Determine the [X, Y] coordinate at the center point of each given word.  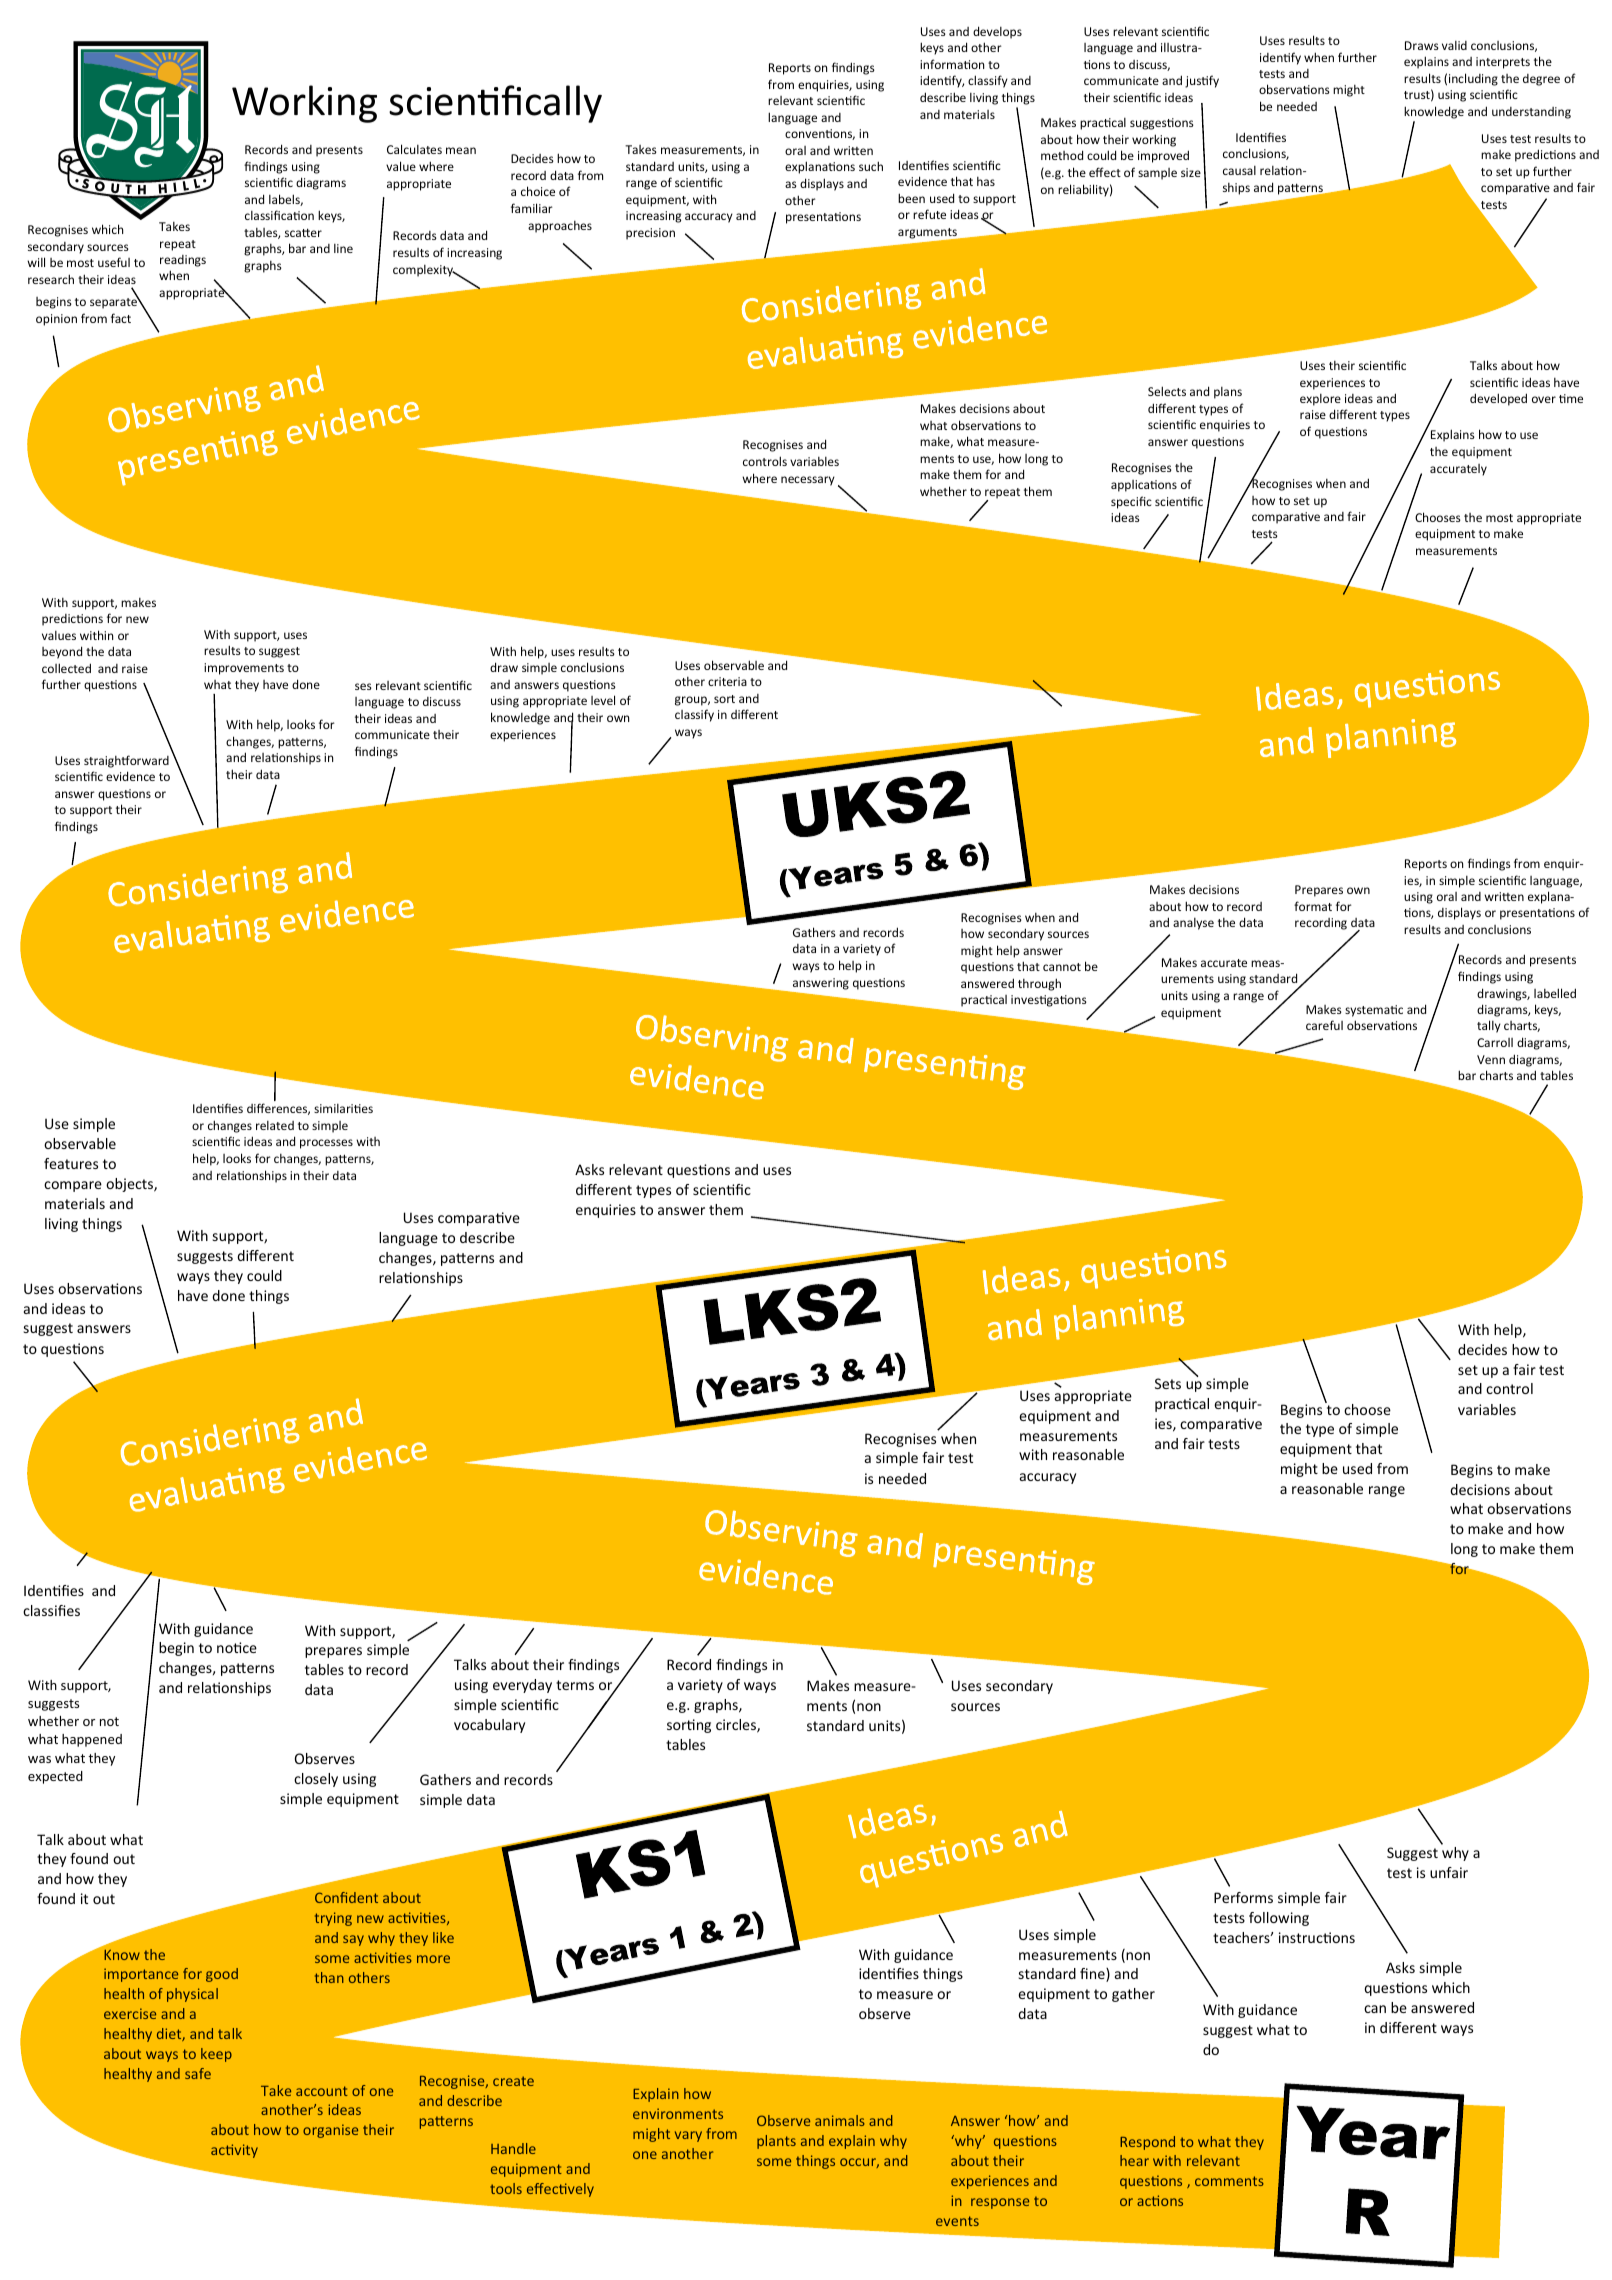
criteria [727, 681]
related [275, 1125]
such [871, 166]
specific [1131, 502]
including [1473, 79]
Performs [1243, 1897]
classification [279, 215]
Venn [1491, 1059]
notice [237, 1647]
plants [776, 2142]
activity [234, 2151]
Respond [1147, 2143]
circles [737, 1726]
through [1039, 984]
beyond [62, 652]
